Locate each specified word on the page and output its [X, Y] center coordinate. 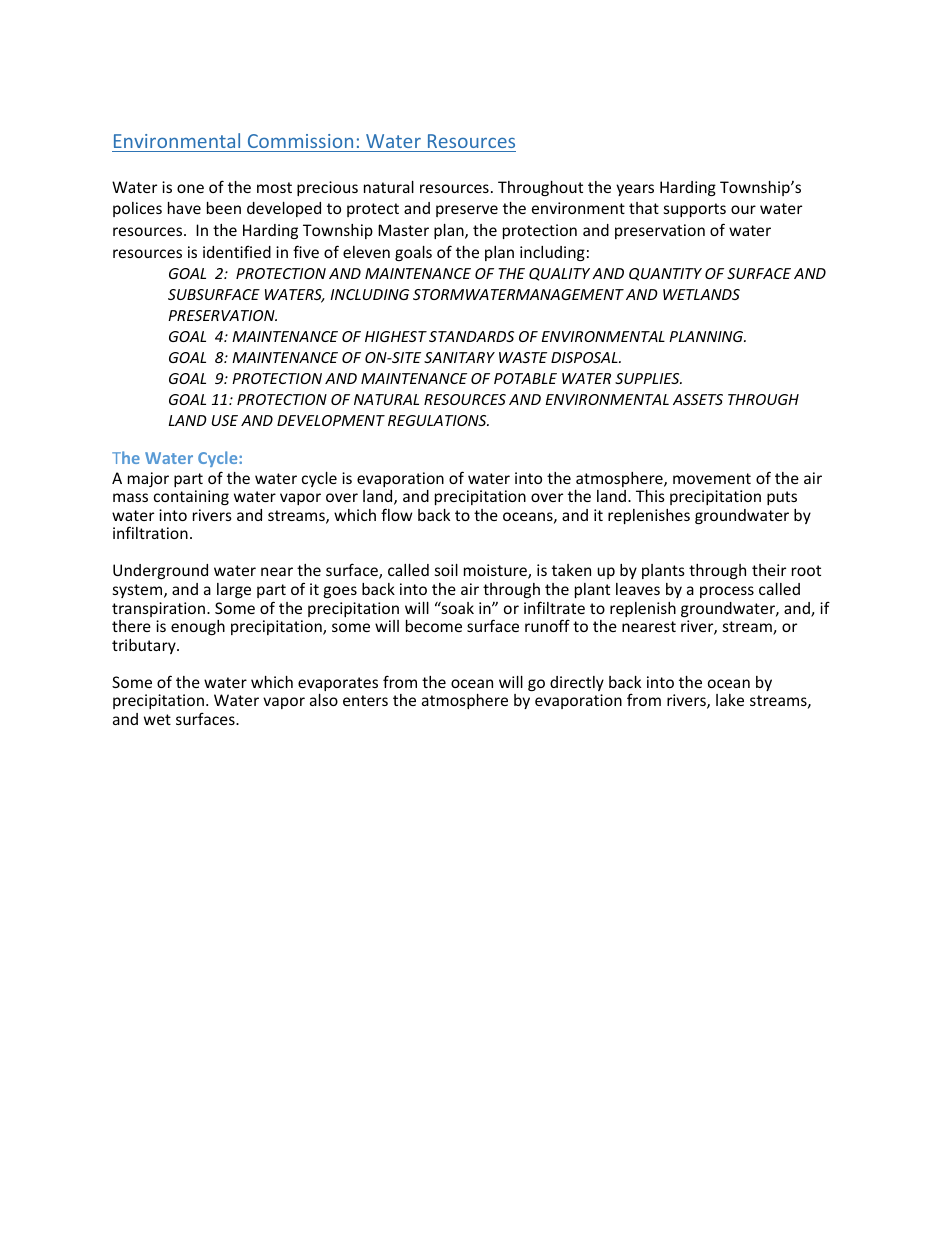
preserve [467, 211]
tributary [145, 646]
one [190, 188]
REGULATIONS [438, 420]
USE [225, 420]
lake [730, 700]
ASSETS [698, 399]
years [635, 190]
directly [577, 683]
